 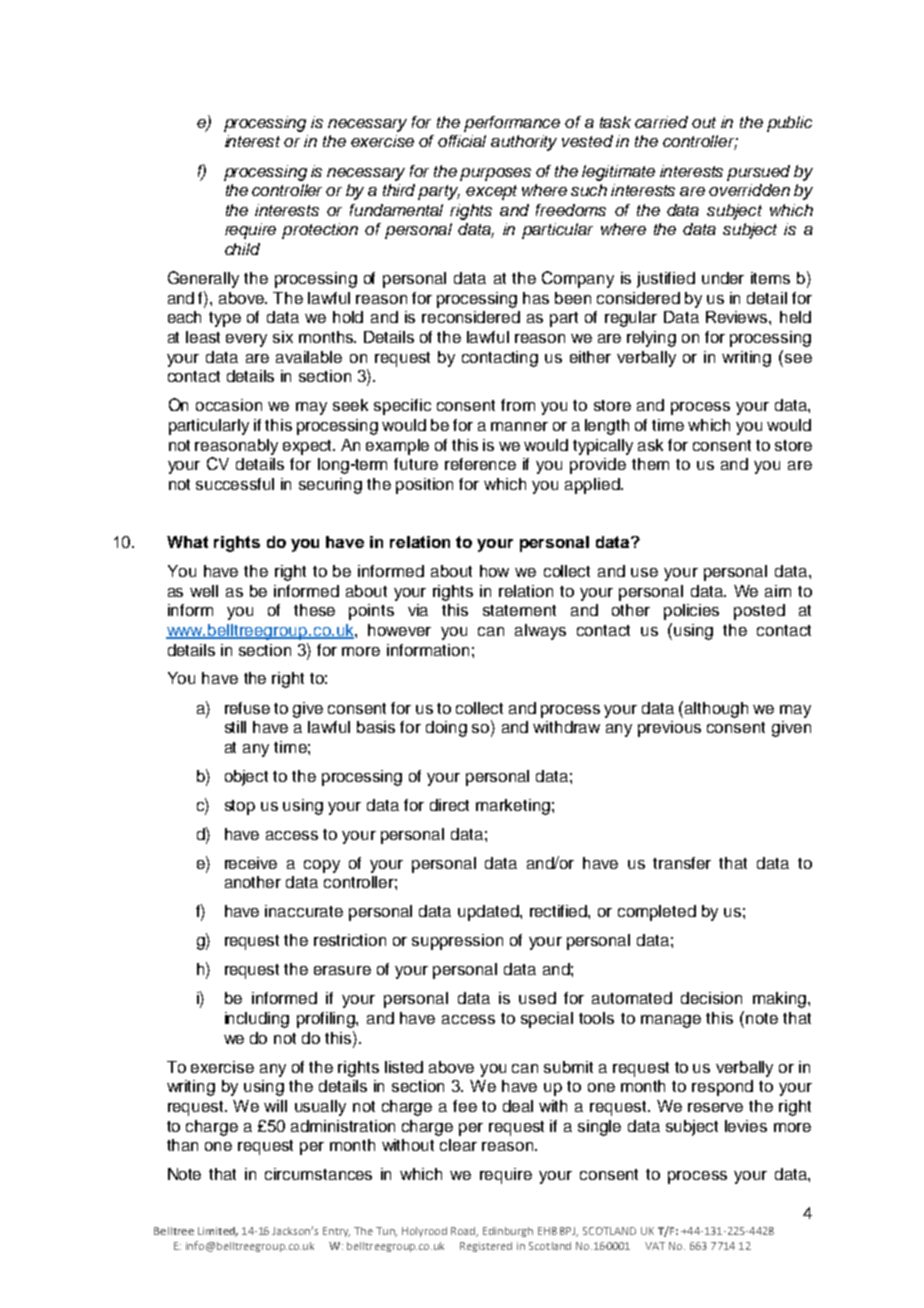 I want to click on used, so click(x=537, y=998).
